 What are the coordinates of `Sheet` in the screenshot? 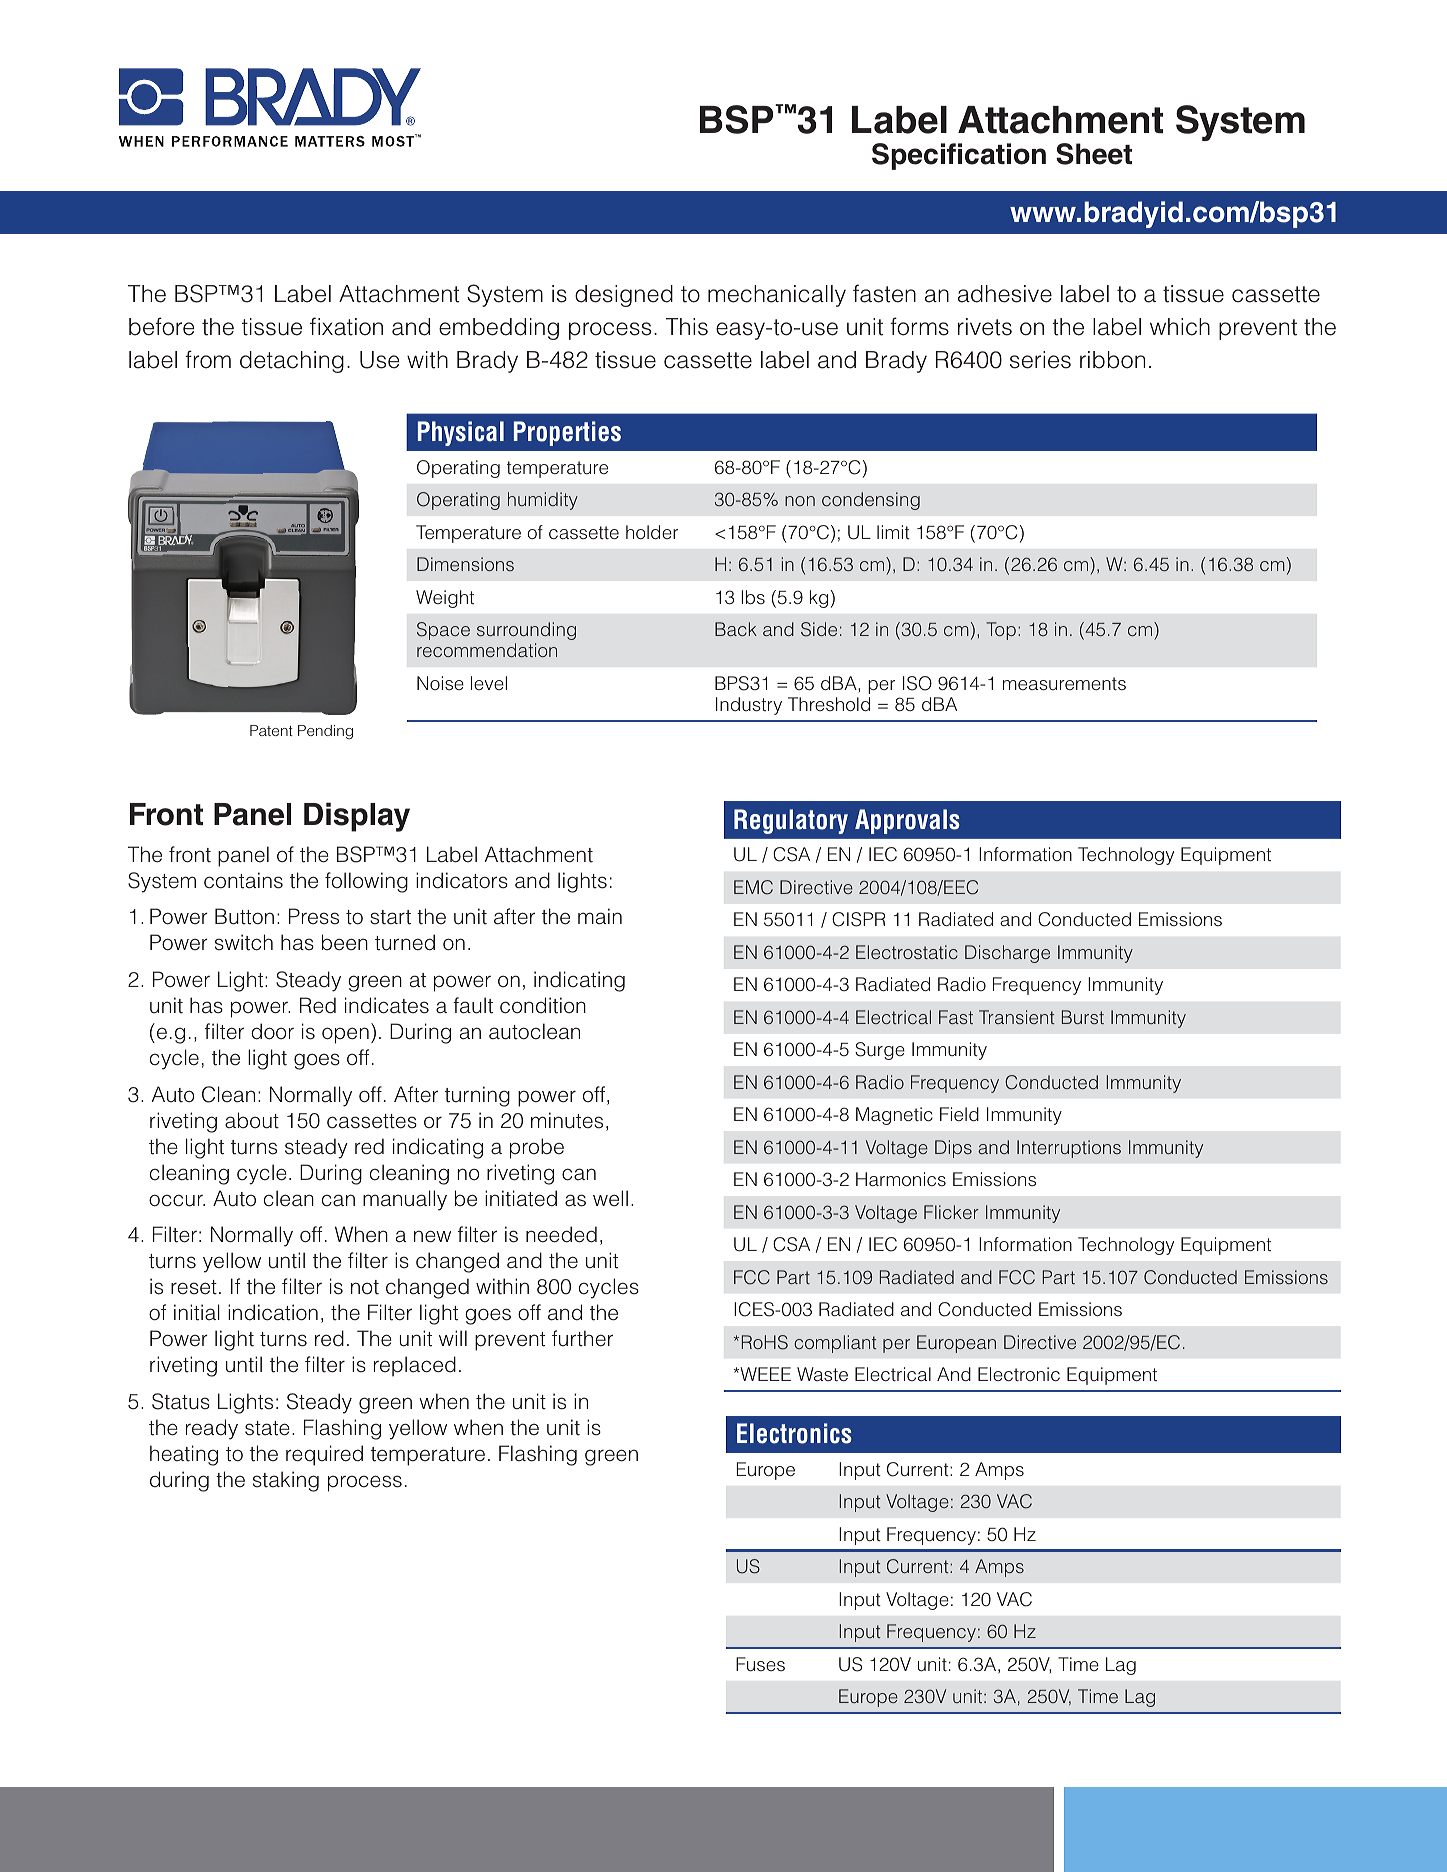 It's located at (1094, 154).
